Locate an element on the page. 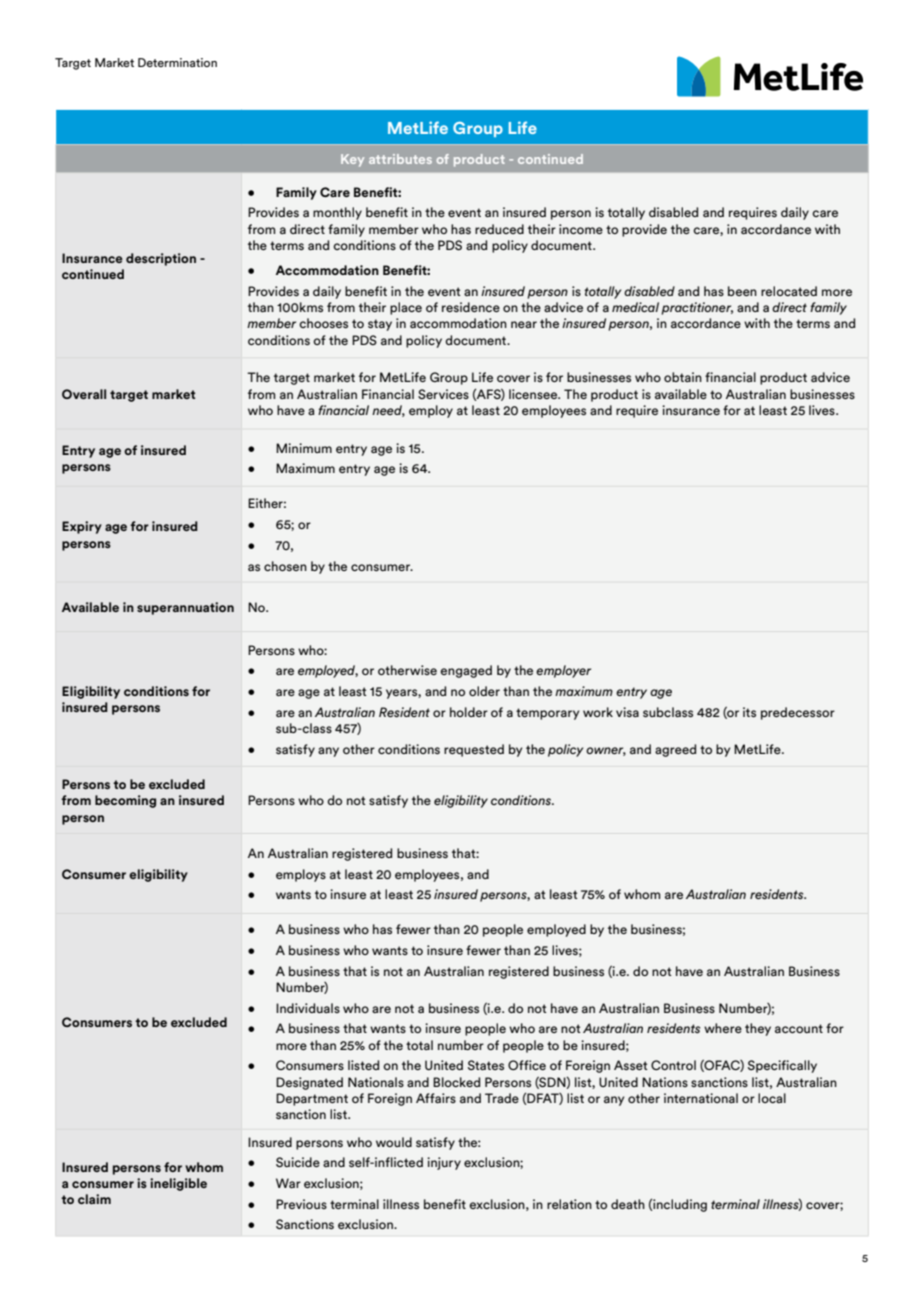  attributes is located at coordinates (400, 159).
